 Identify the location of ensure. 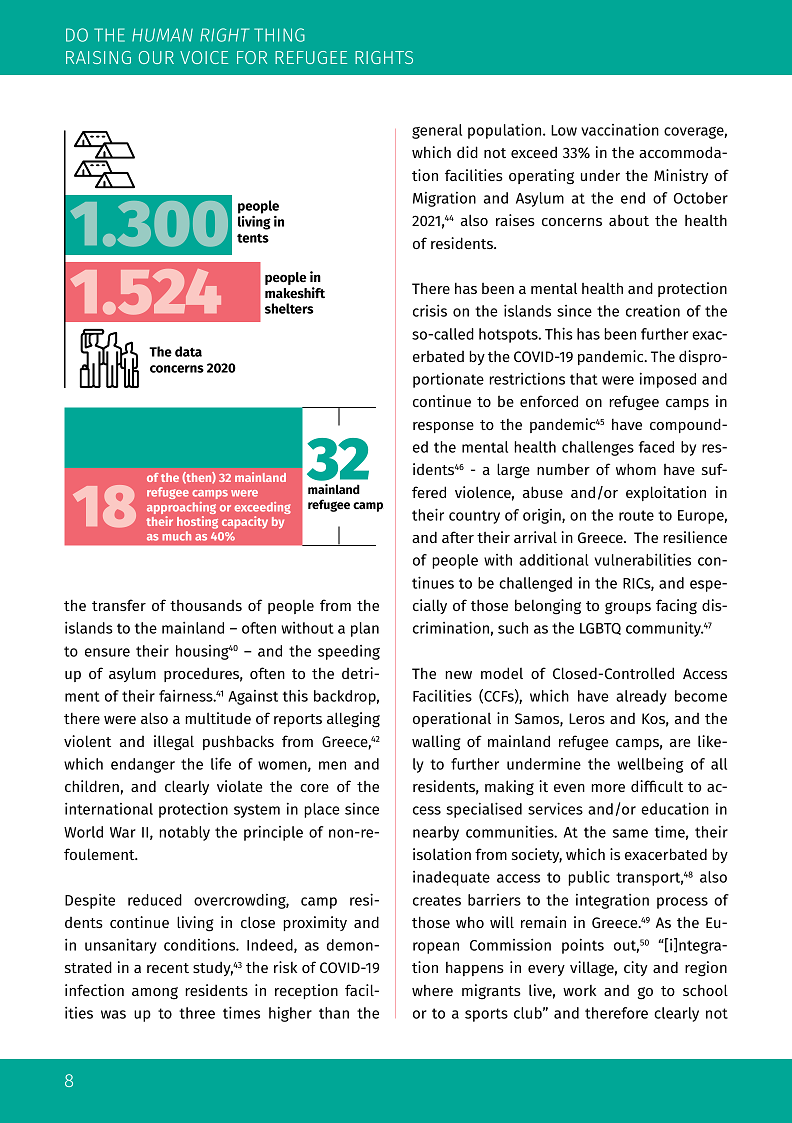
(107, 652).
